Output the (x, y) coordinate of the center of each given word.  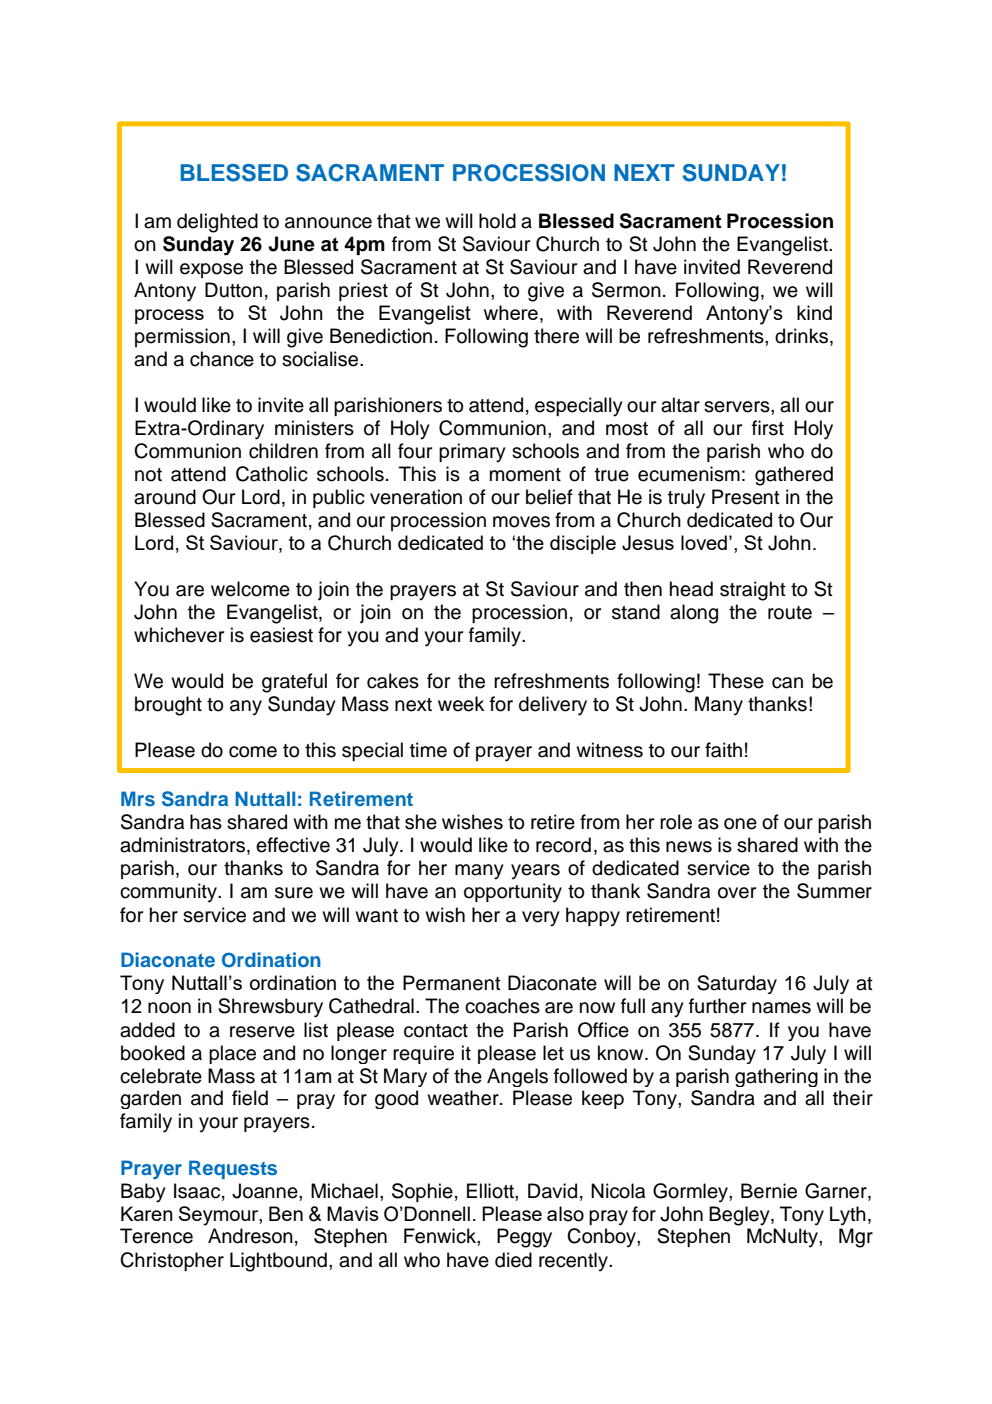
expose (211, 270)
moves (521, 522)
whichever (179, 635)
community (169, 893)
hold (497, 221)
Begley (740, 1216)
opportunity (513, 893)
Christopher (172, 1261)
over (737, 893)
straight (753, 591)
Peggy (524, 1238)
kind (814, 312)
